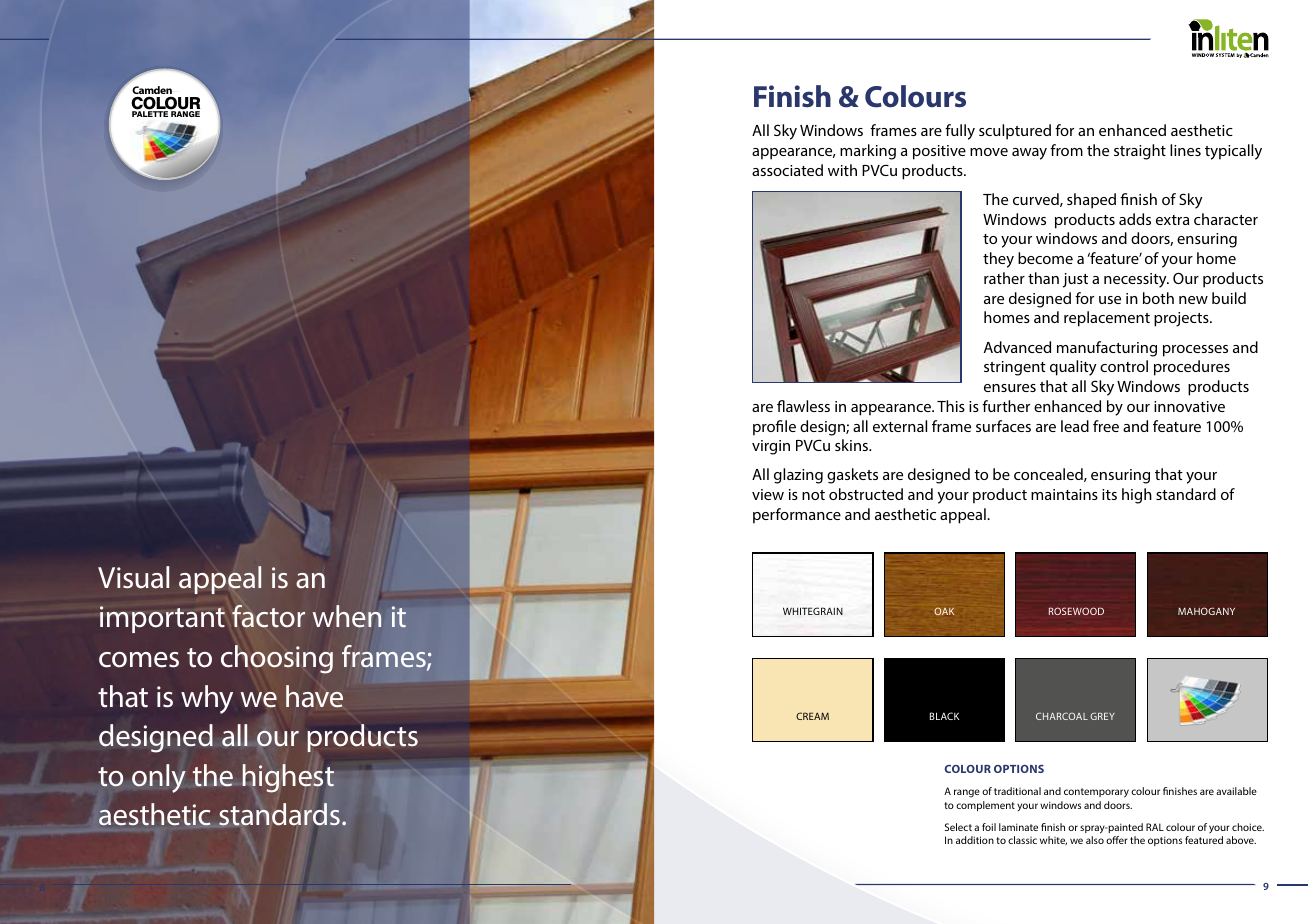  Describe the element at coordinates (277, 659) in the screenshot. I see `choosing` at that location.
